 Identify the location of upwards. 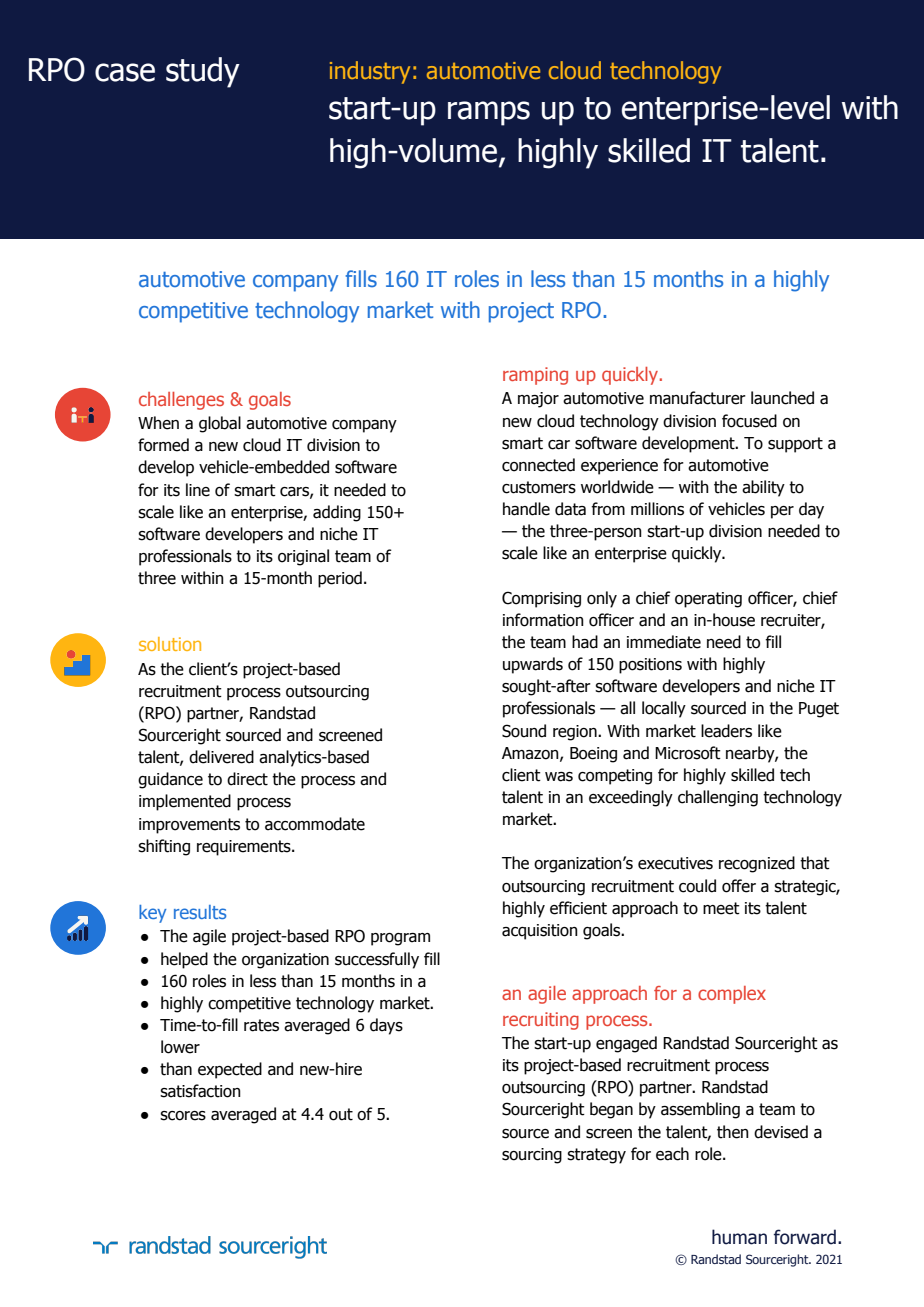
(533, 665).
